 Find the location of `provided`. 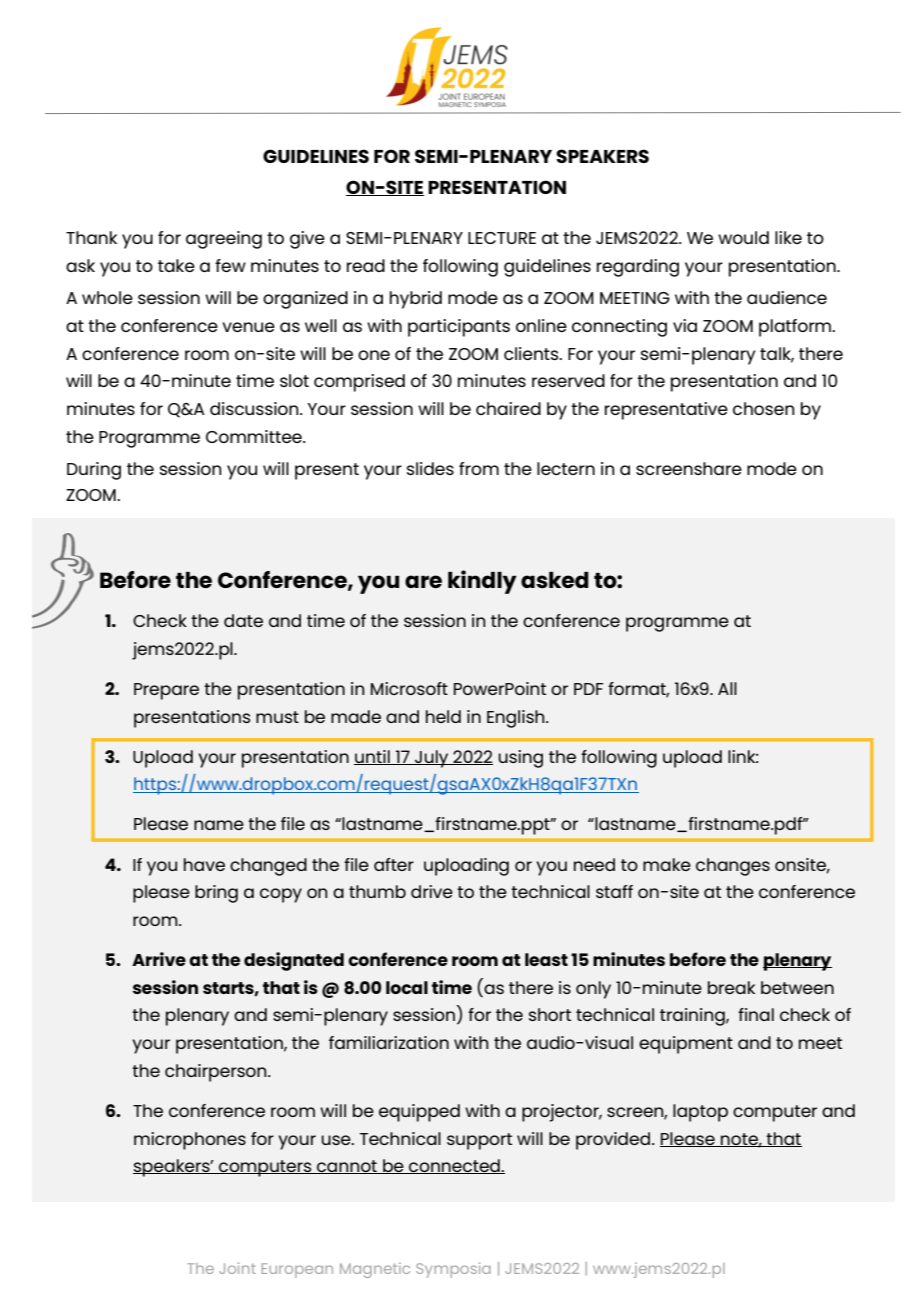

provided is located at coordinates (614, 1141).
